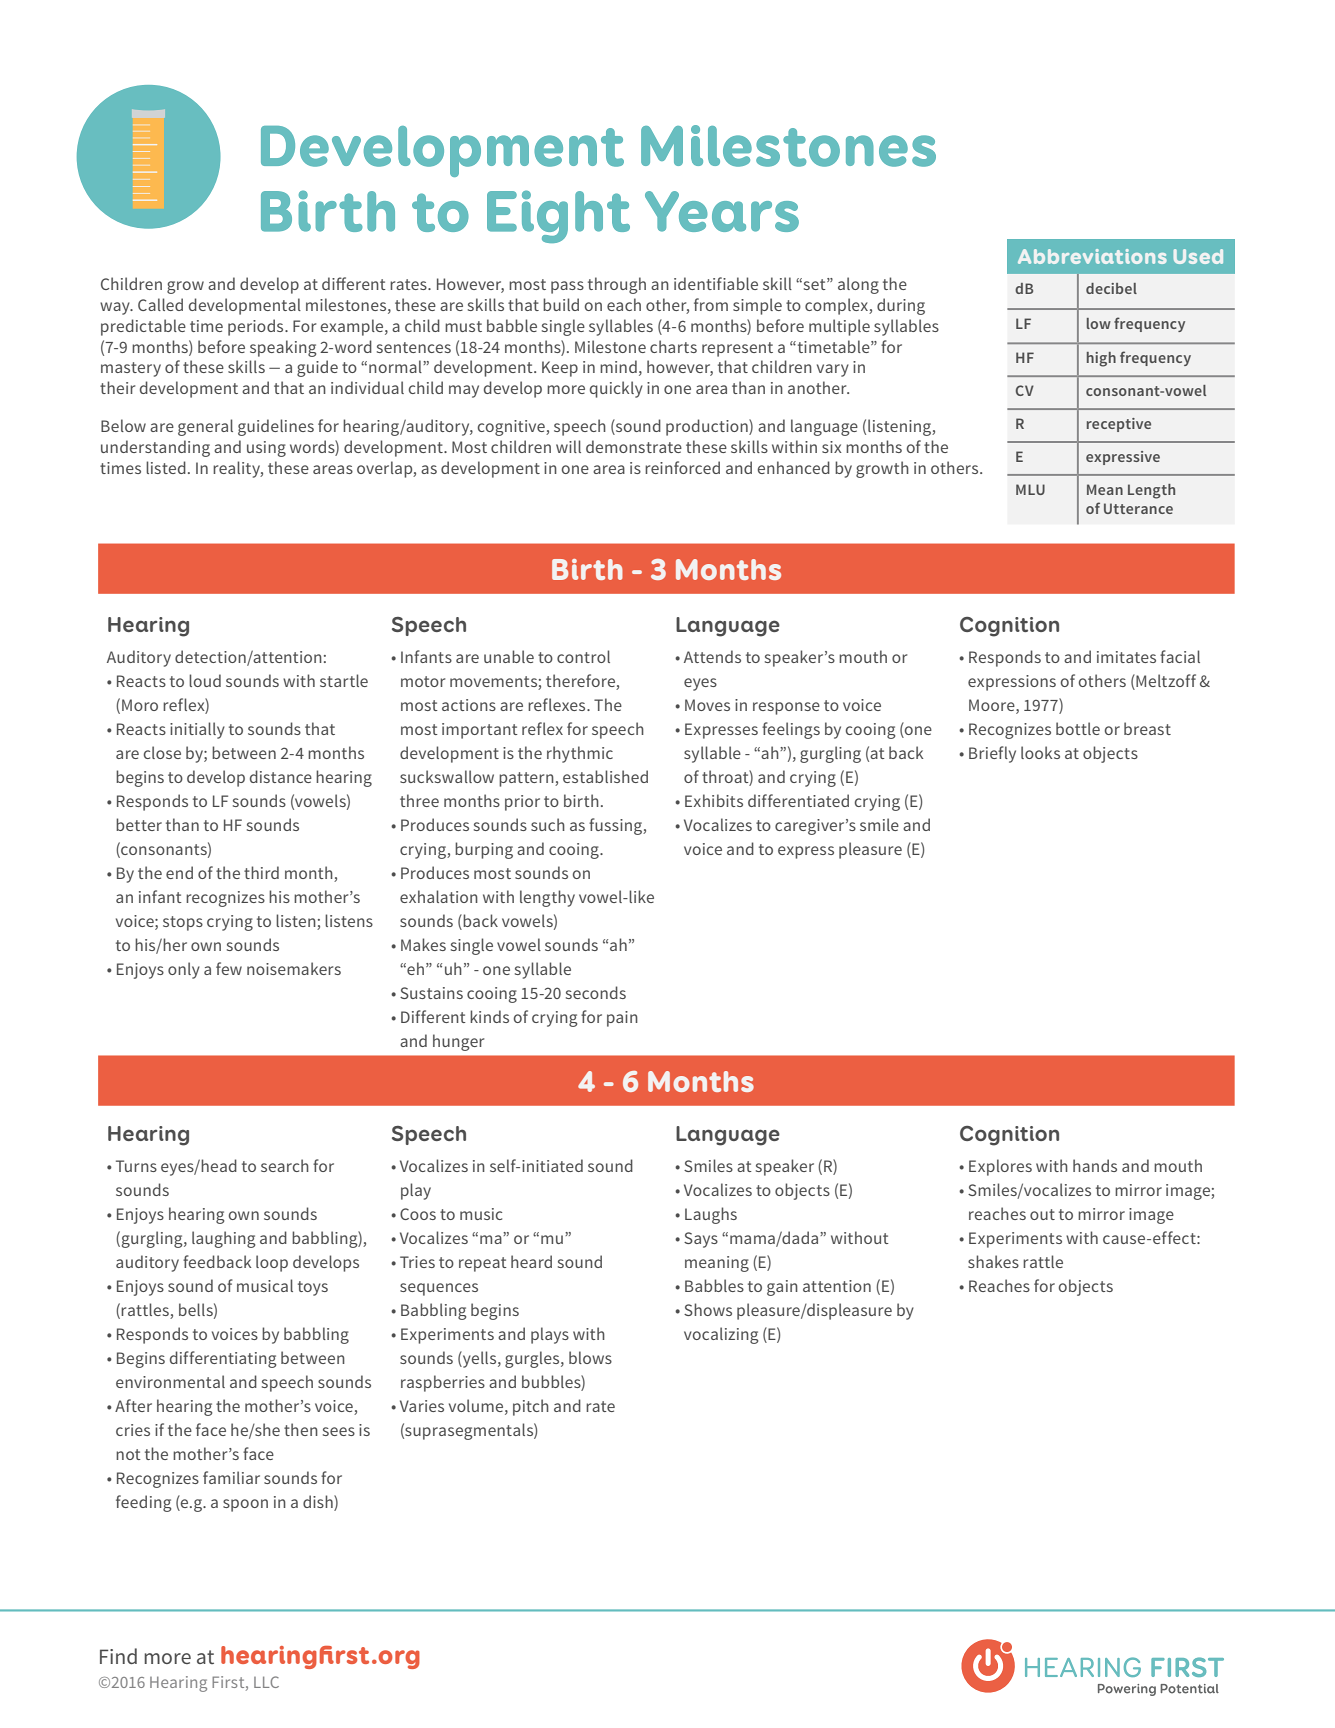 The image size is (1335, 1728). What do you see at coordinates (205, 680) in the screenshot?
I see `loud` at bounding box center [205, 680].
